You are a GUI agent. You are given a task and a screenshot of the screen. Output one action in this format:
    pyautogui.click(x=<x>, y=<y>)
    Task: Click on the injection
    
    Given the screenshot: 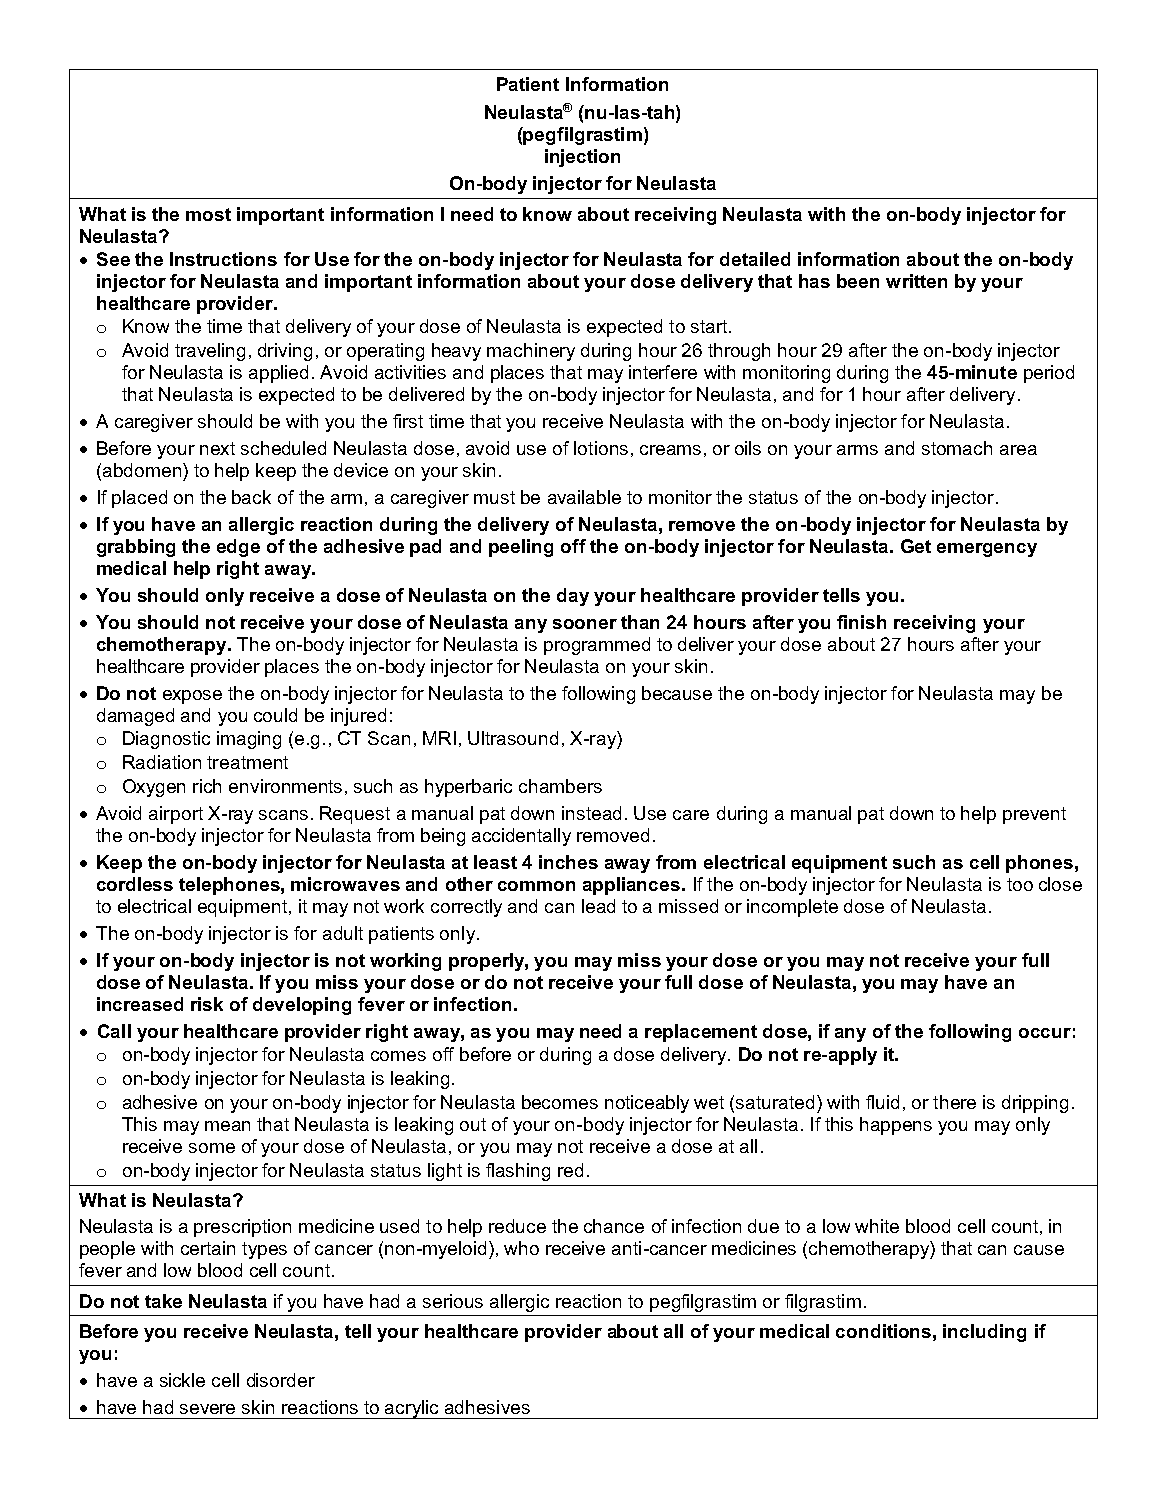 What is the action you would take?
    pyautogui.click(x=582, y=158)
